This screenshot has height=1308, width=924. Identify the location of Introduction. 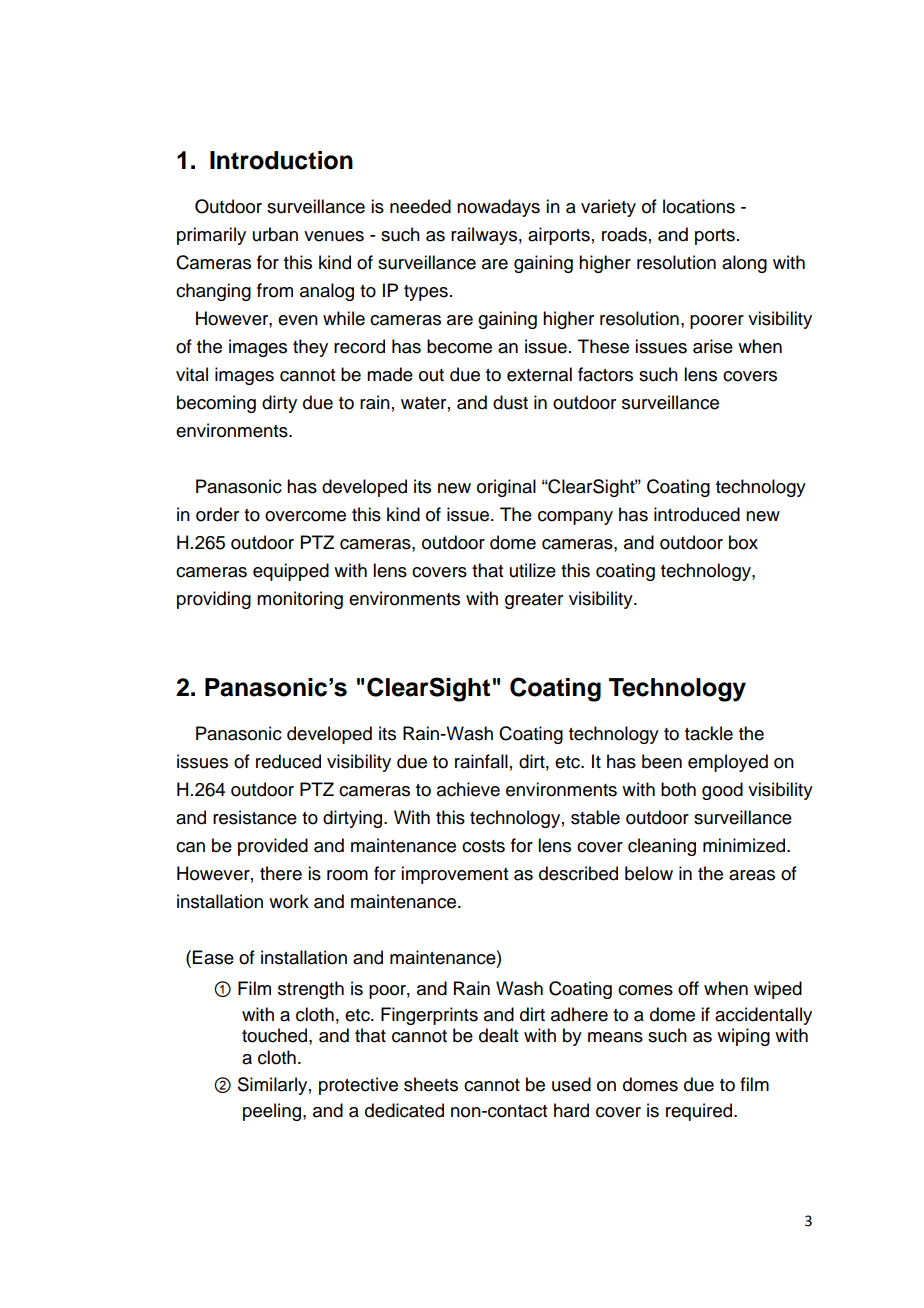
(281, 160).
